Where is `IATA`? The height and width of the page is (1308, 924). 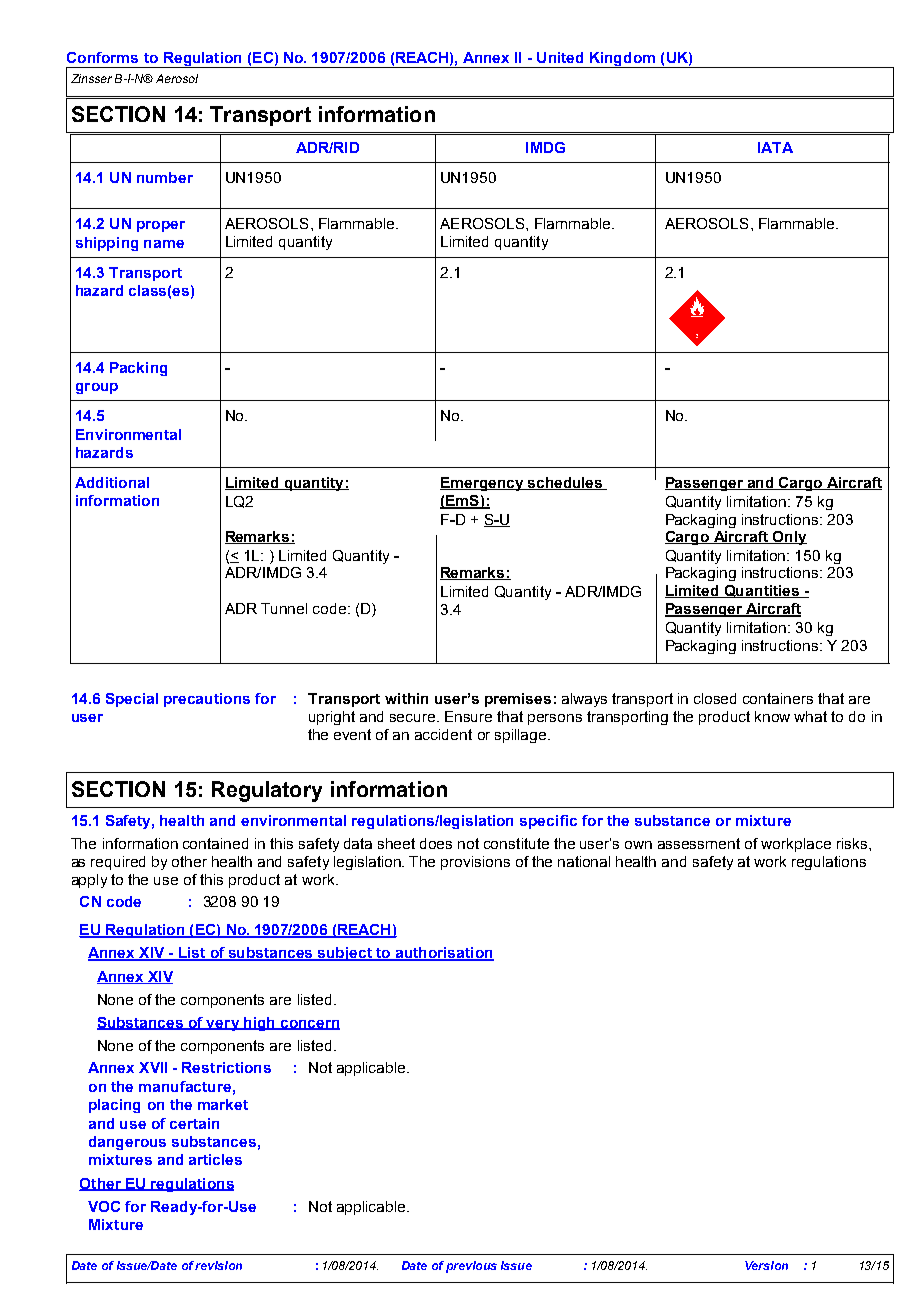 IATA is located at coordinates (775, 147).
